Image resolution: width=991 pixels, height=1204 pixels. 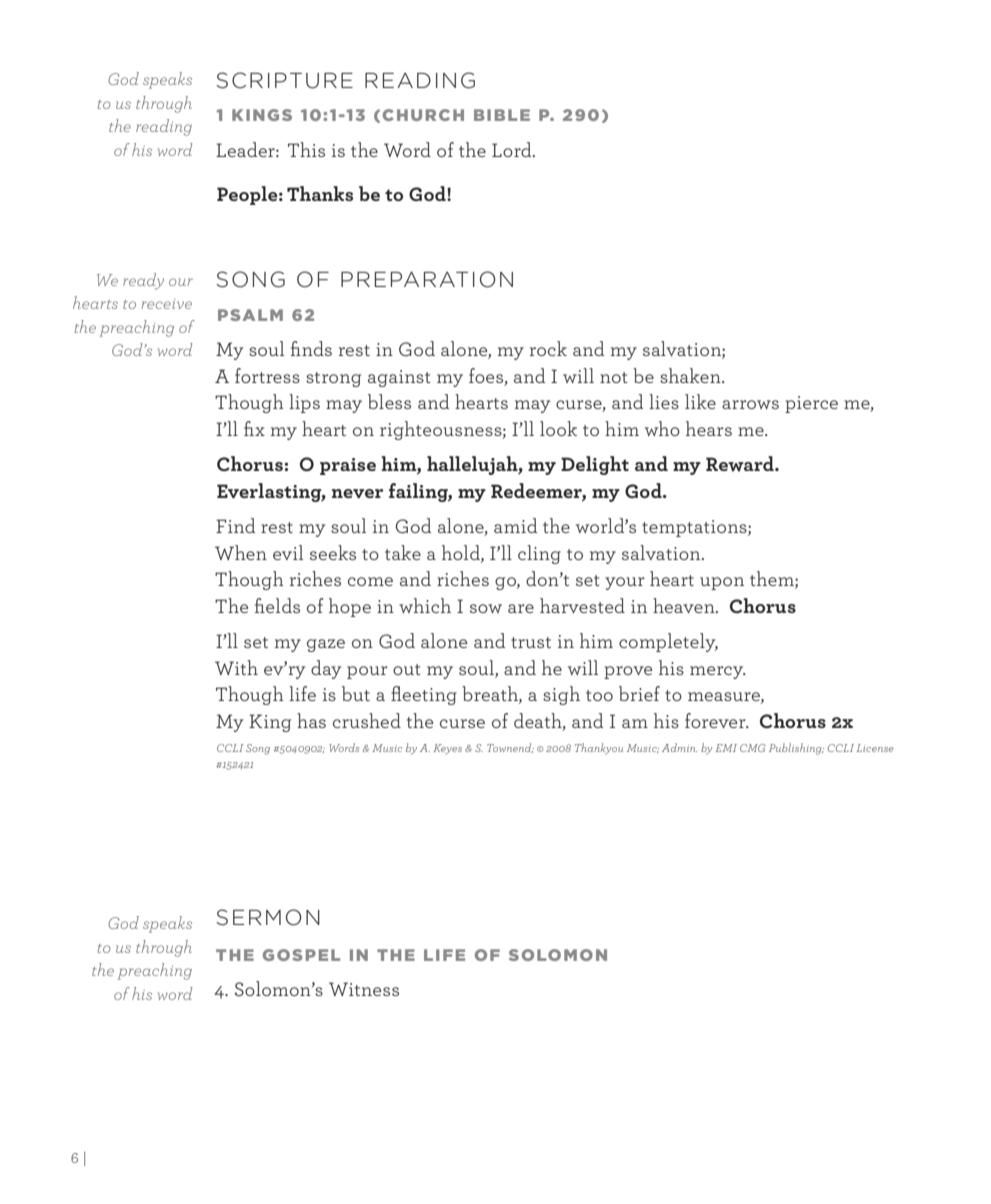 What do you see at coordinates (284, 80) in the page?
I see `SCRIPTURE` at bounding box center [284, 80].
